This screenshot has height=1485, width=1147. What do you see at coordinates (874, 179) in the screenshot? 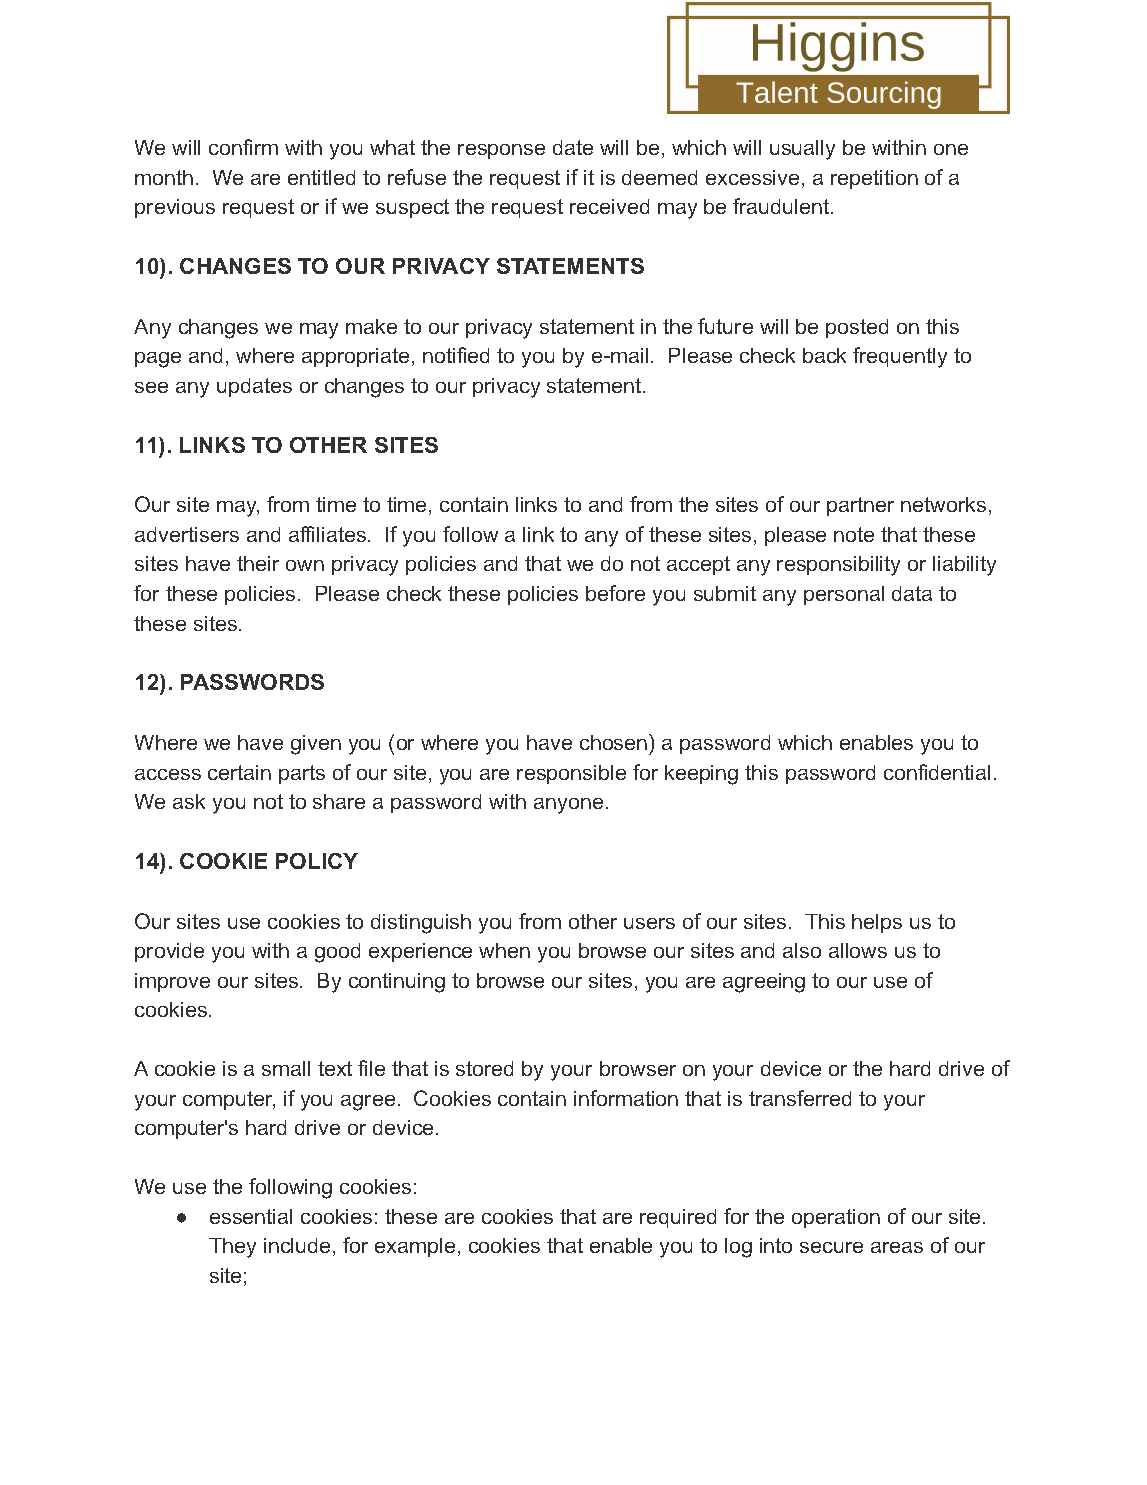
I see `repetition` at bounding box center [874, 179].
